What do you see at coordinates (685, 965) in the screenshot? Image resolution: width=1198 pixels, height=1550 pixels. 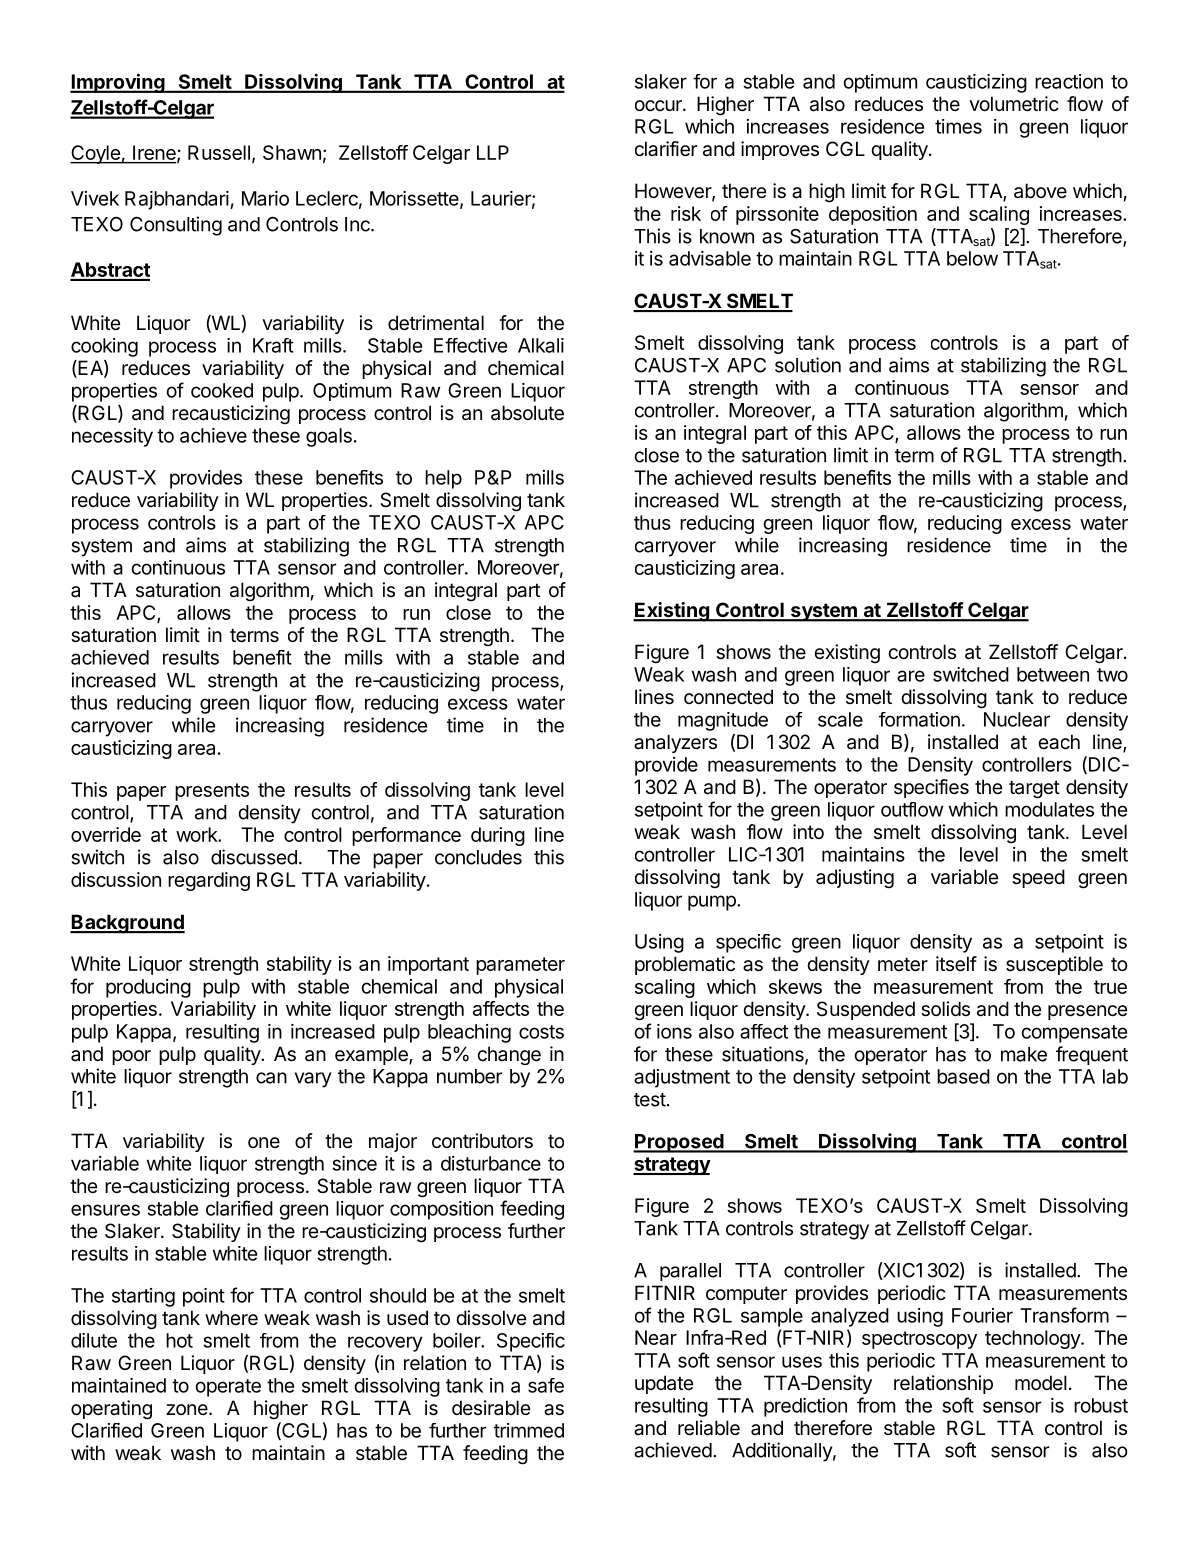 I see `problematic` at bounding box center [685, 965].
